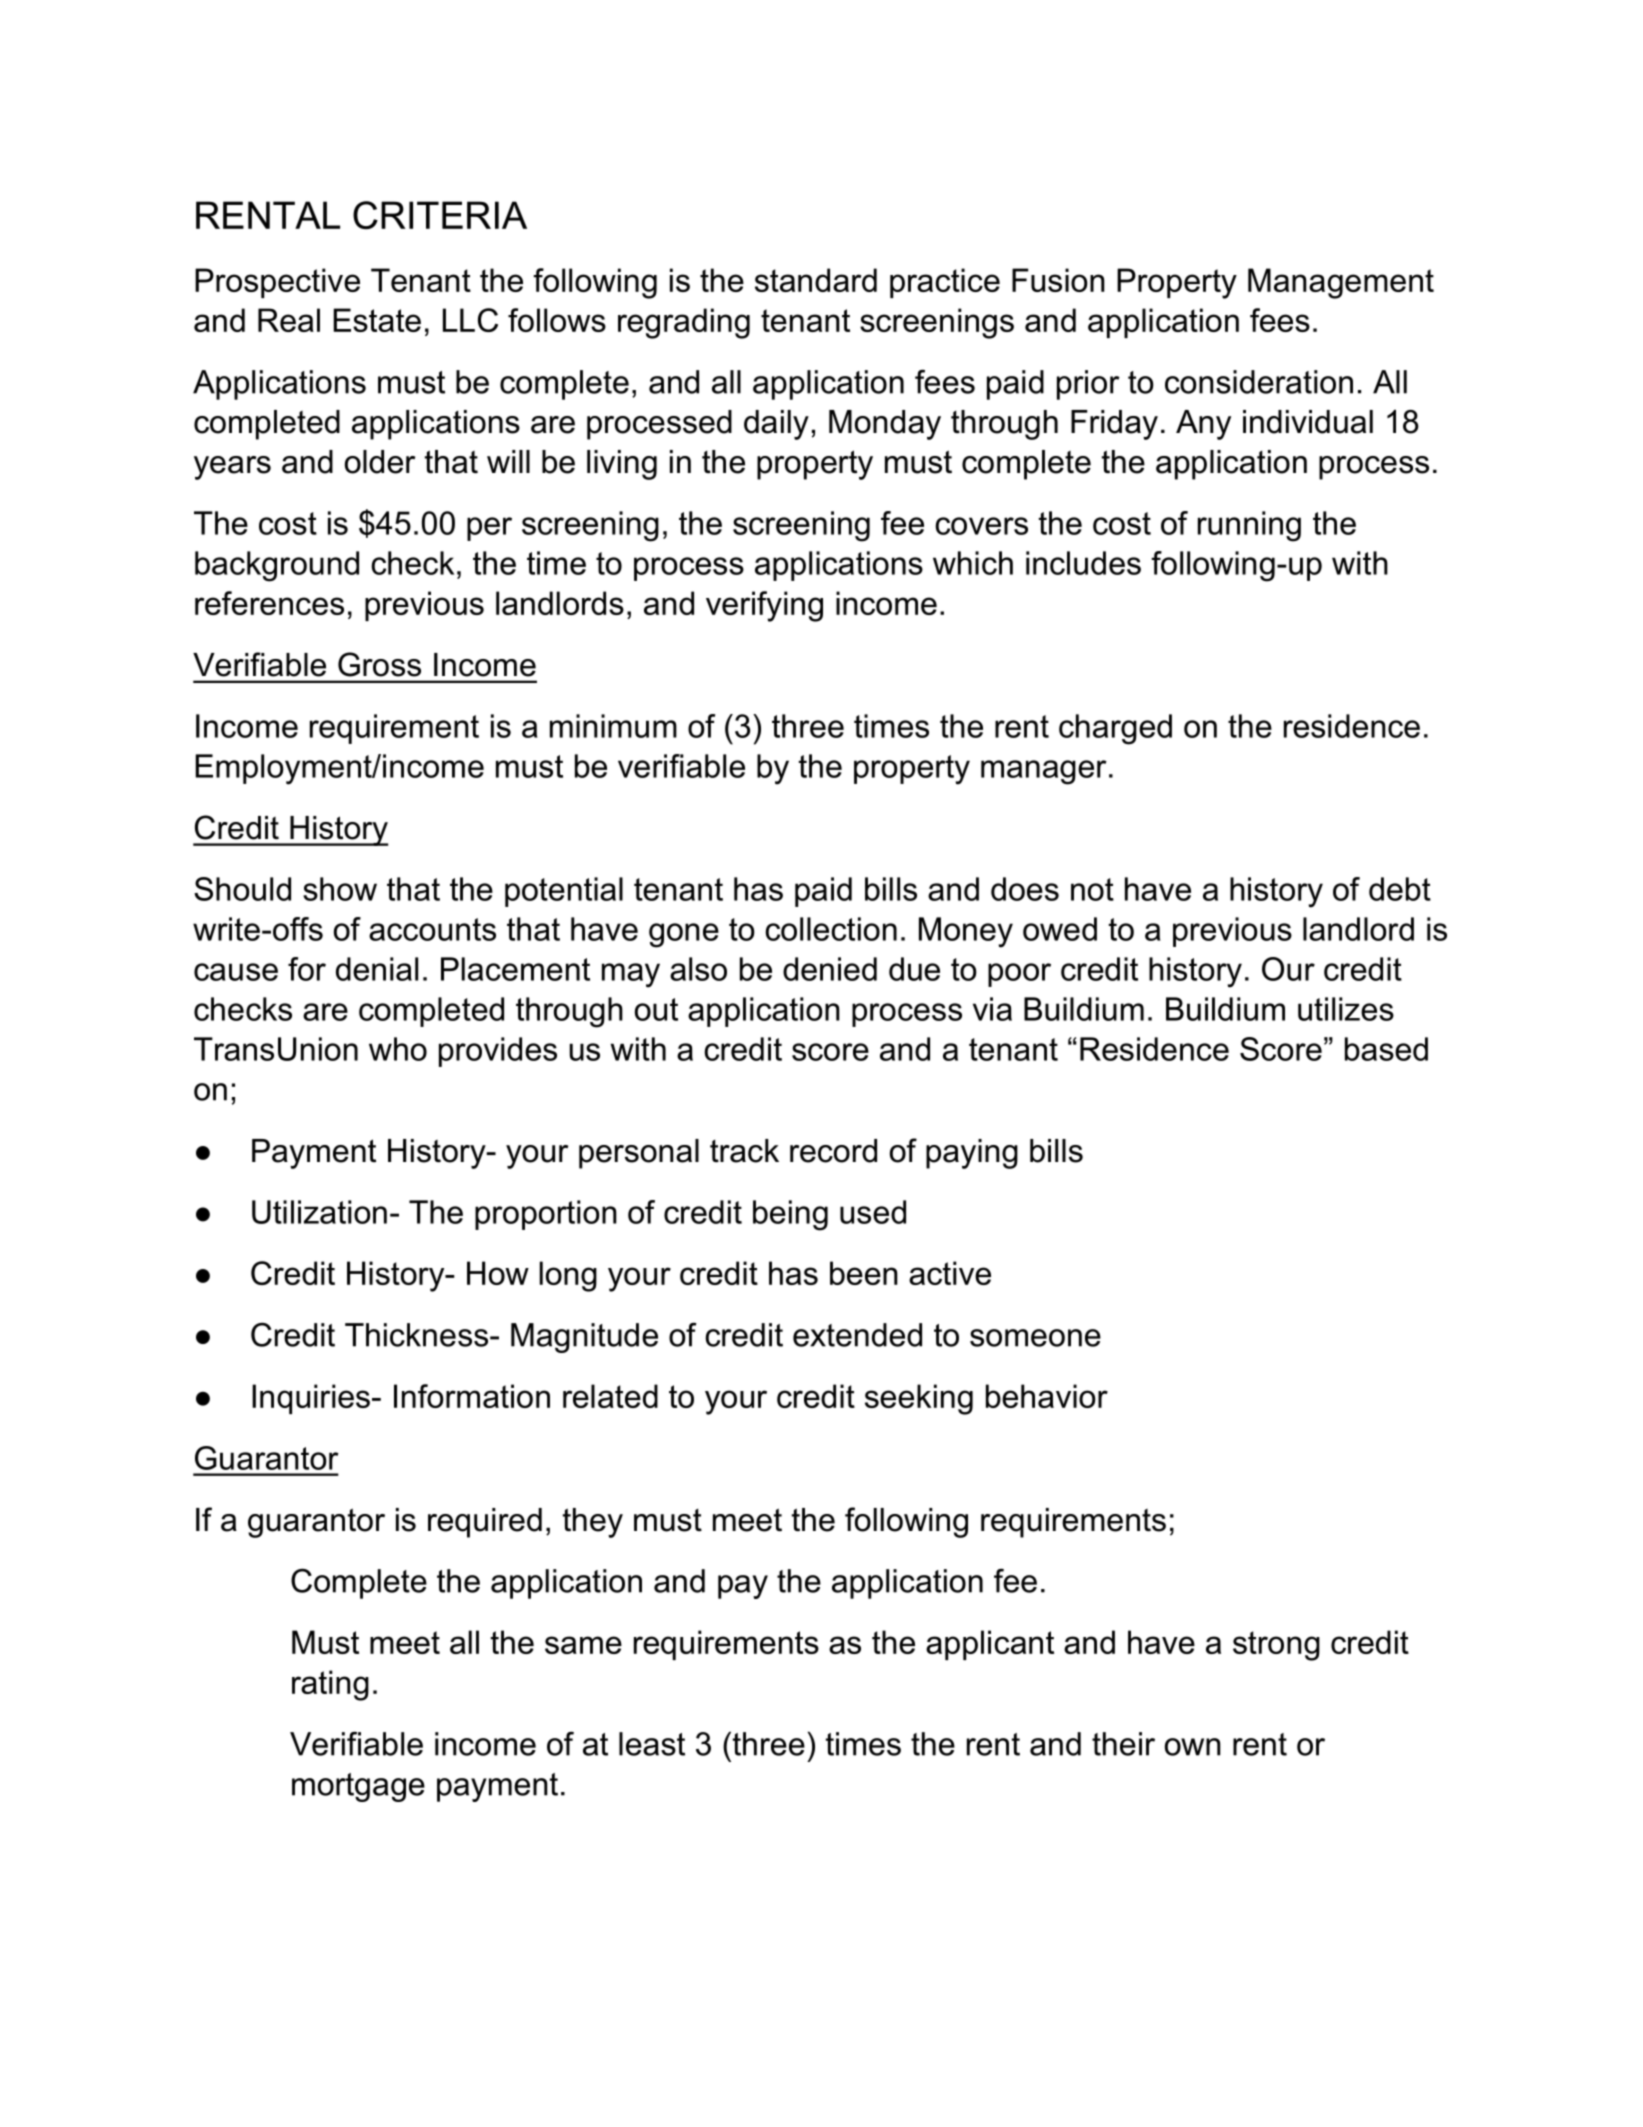 The height and width of the page is (2127, 1643). Describe the element at coordinates (377, 320) in the page. I see `Estate` at that location.
